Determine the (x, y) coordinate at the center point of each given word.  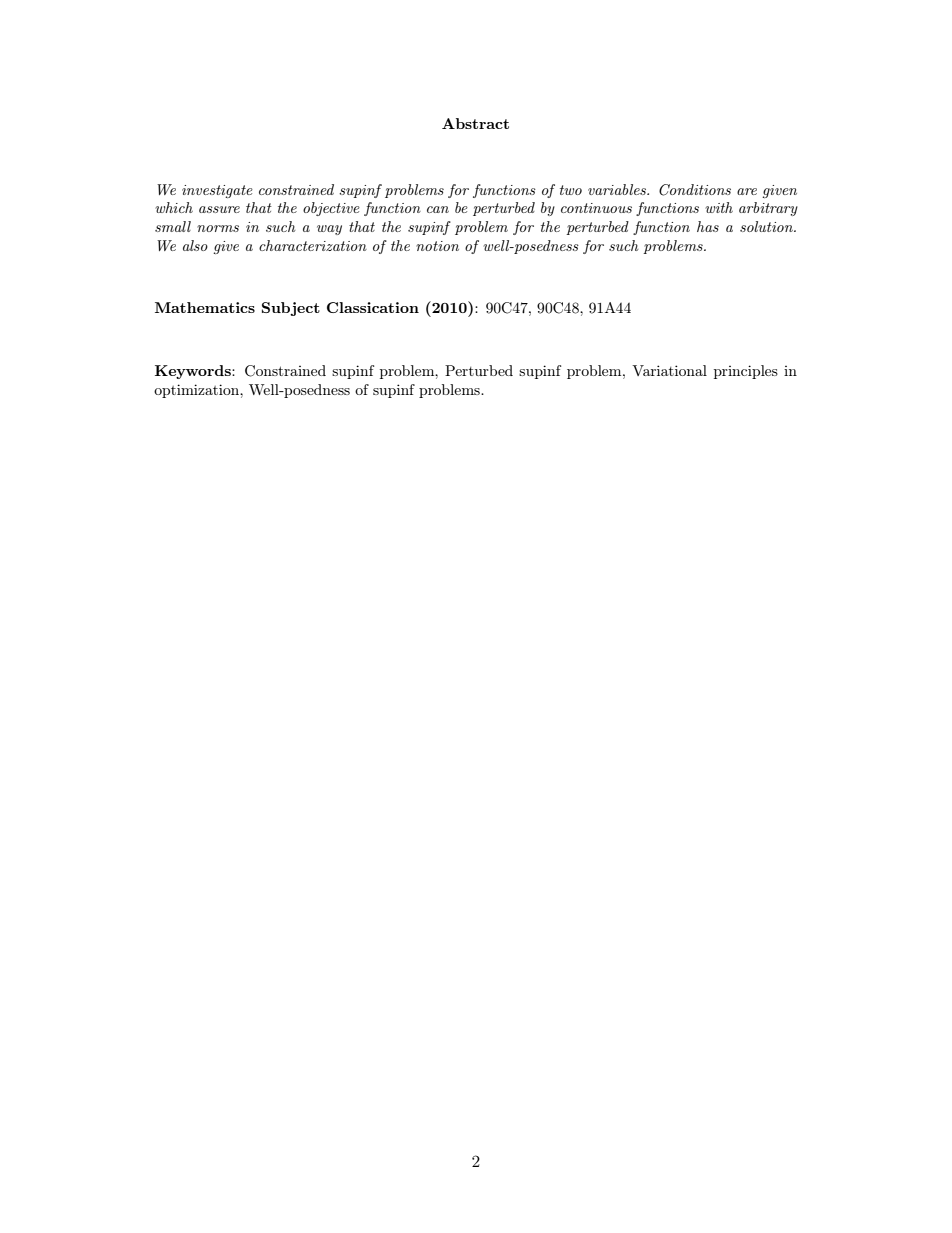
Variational (669, 370)
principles (746, 372)
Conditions (695, 190)
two (571, 190)
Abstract (475, 123)
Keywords (194, 372)
